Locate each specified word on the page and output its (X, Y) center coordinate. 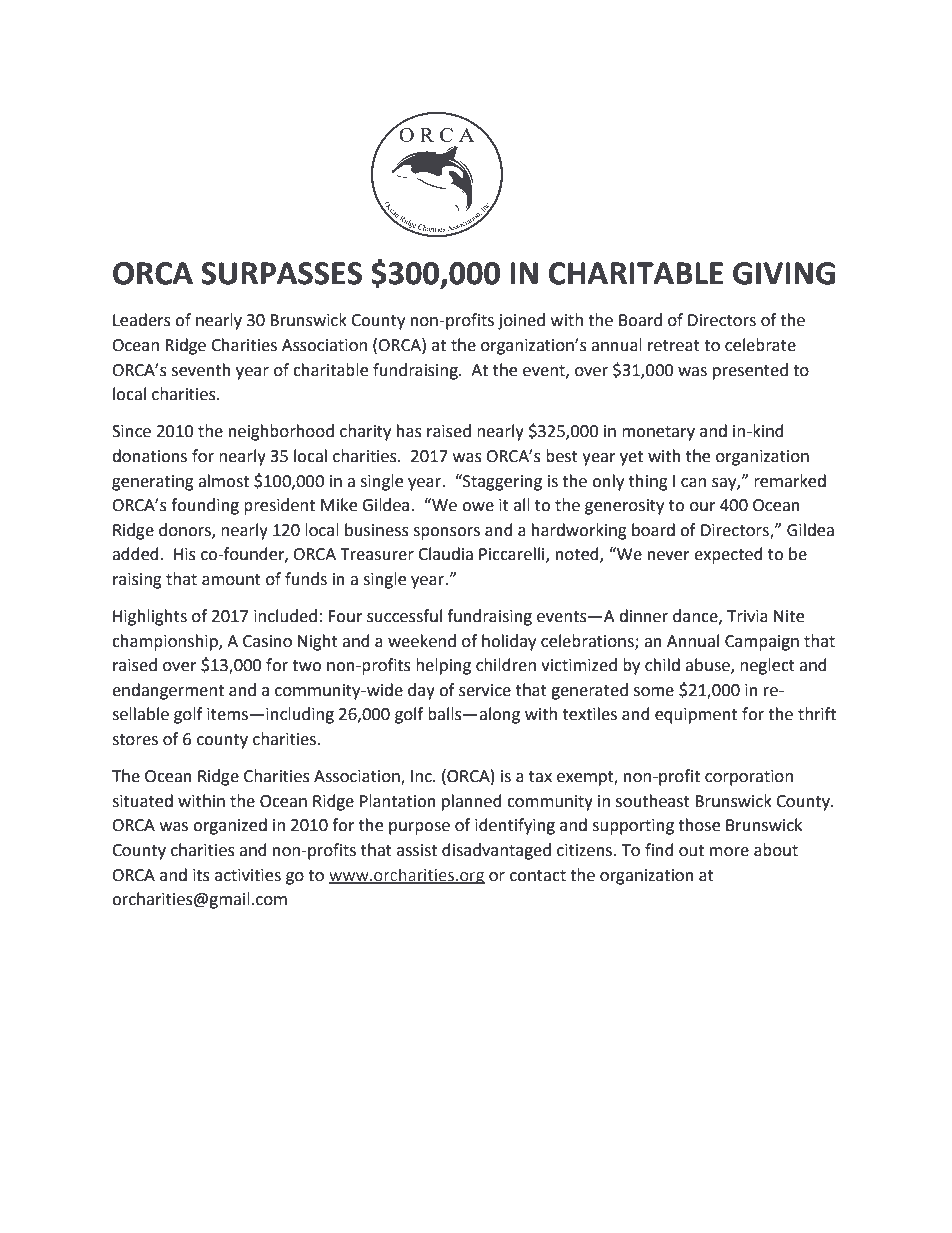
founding (205, 506)
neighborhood (281, 432)
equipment (696, 716)
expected (728, 555)
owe (478, 507)
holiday (509, 642)
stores (135, 740)
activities (248, 875)
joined (521, 321)
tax (540, 777)
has (409, 431)
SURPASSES (281, 273)
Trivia (747, 616)
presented (750, 371)
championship (166, 642)
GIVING (784, 273)
